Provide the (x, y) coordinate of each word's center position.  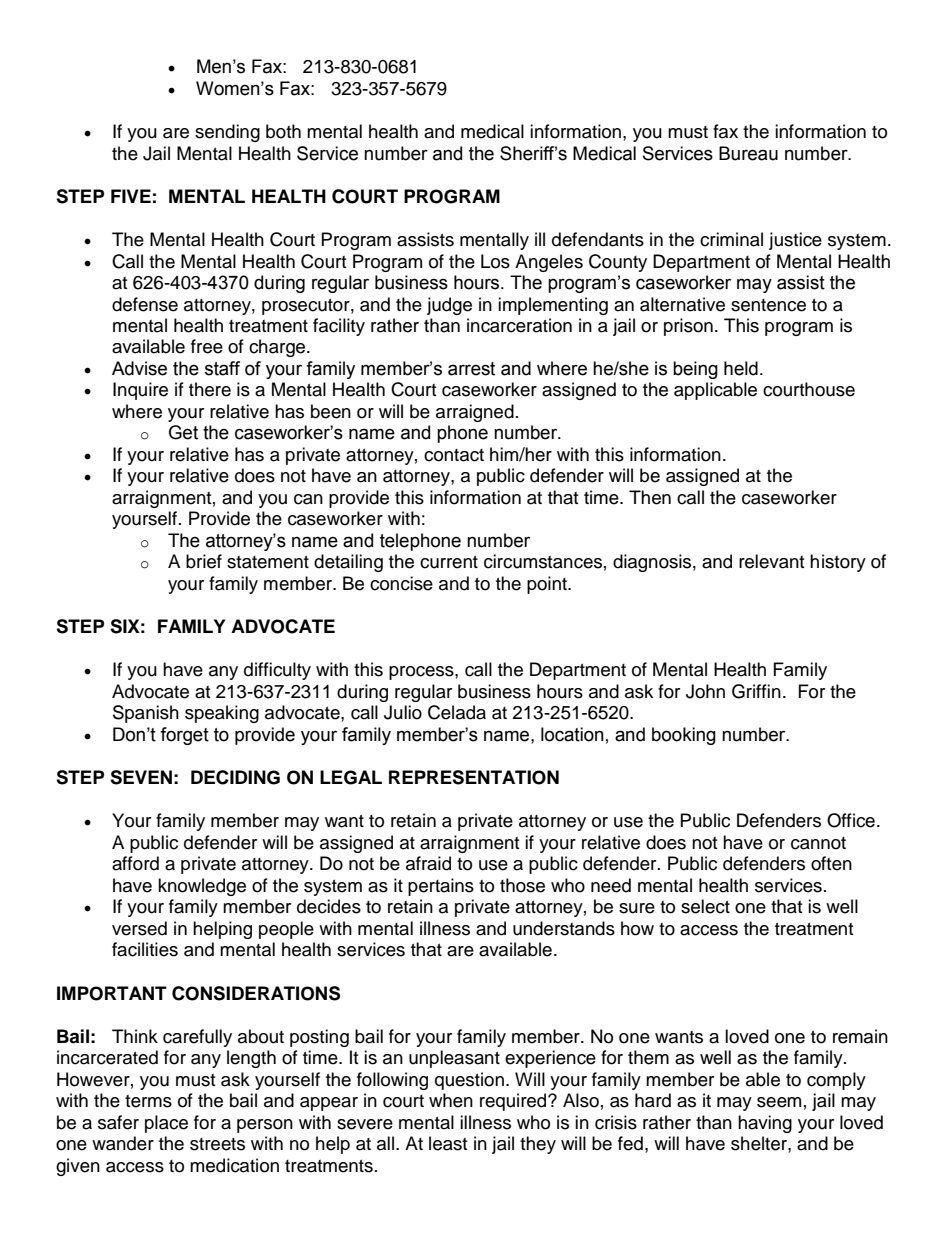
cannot (818, 843)
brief (204, 561)
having (765, 1124)
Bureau (748, 153)
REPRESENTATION (474, 777)
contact (454, 455)
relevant (771, 561)
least (448, 1143)
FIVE (131, 196)
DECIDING (235, 777)
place (166, 1124)
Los (495, 261)
